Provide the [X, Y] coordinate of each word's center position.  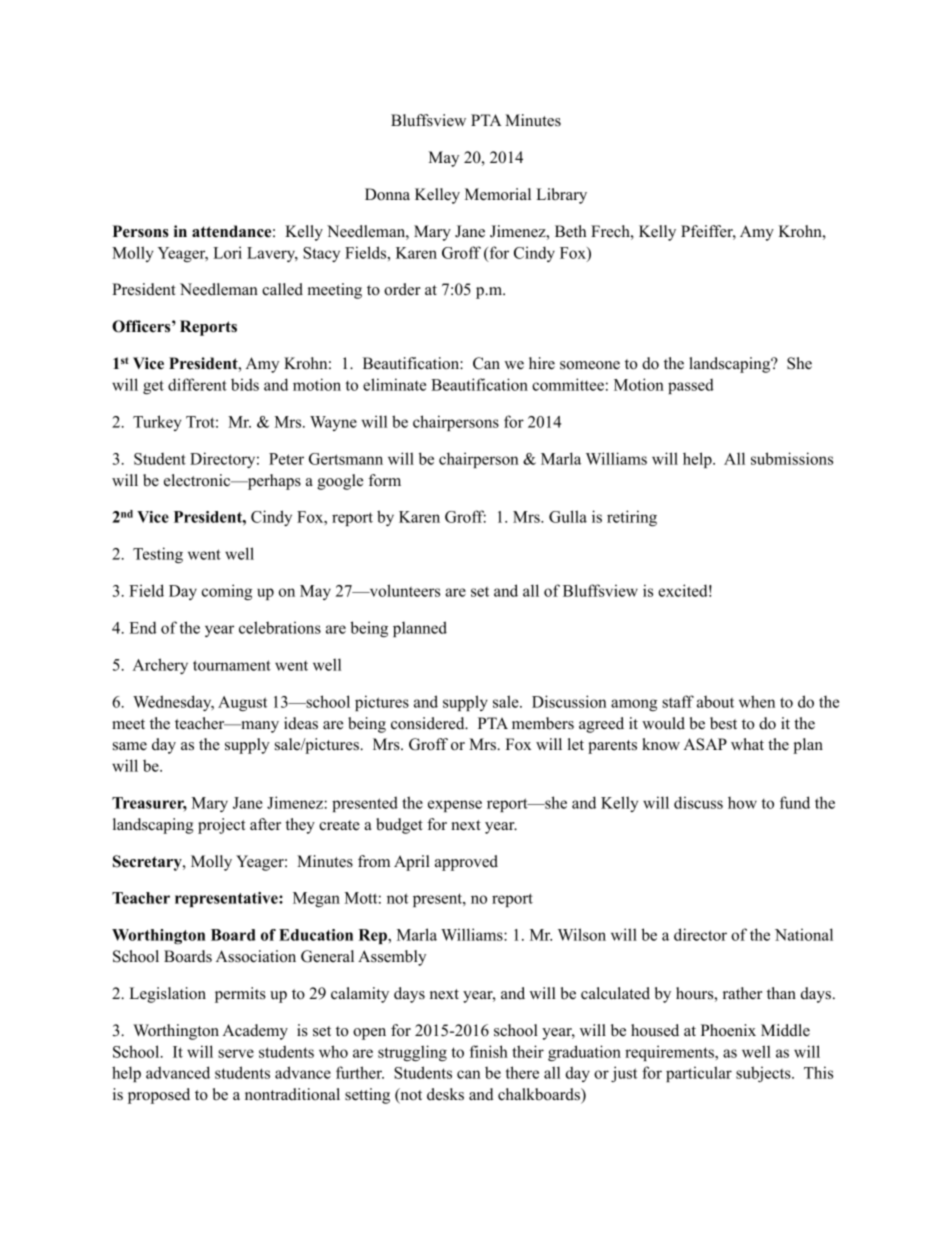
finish [488, 1051]
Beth [570, 231]
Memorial [498, 194]
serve [236, 1053]
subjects [764, 1074]
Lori [227, 252]
